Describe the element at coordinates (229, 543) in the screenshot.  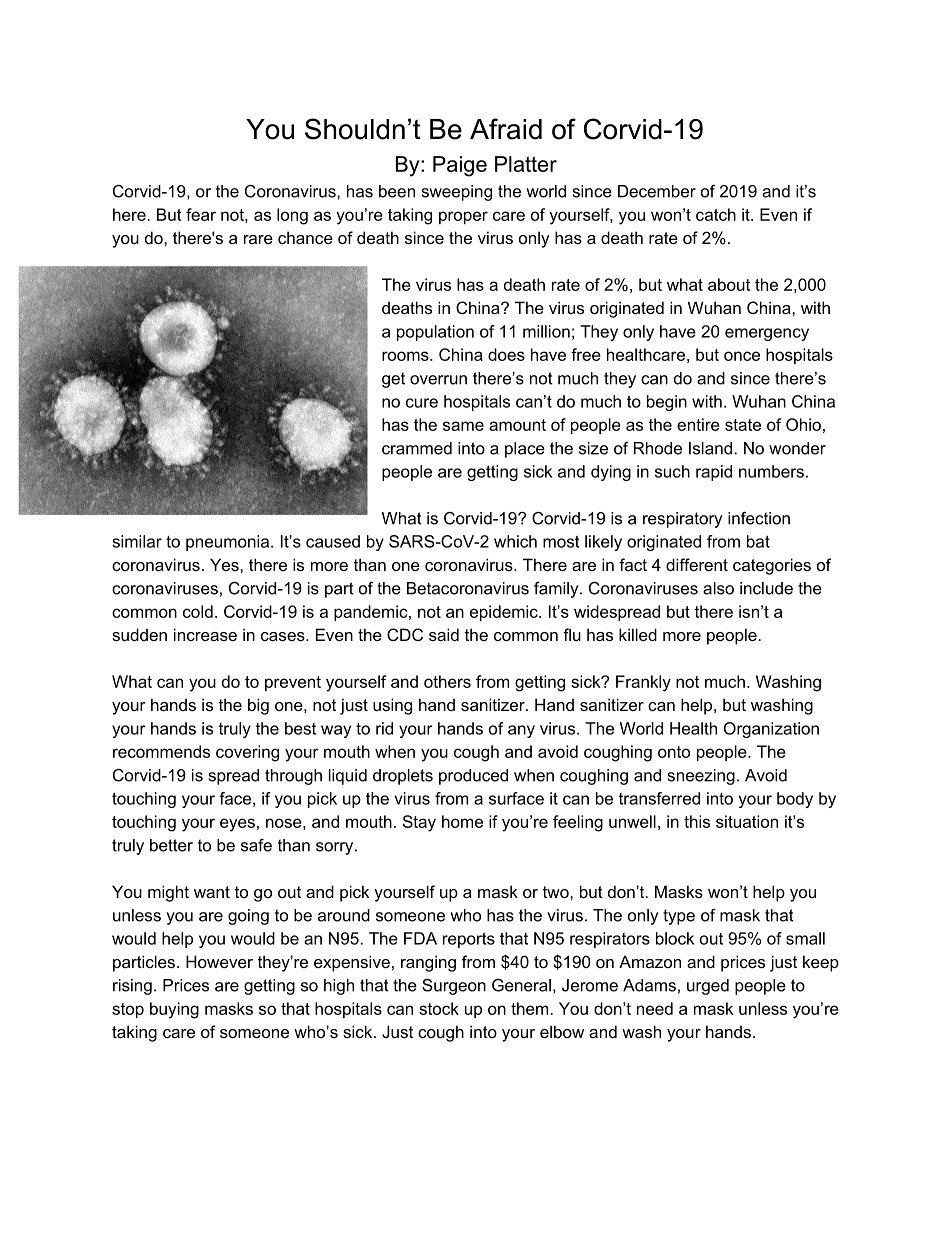
I see `pneumonia` at that location.
